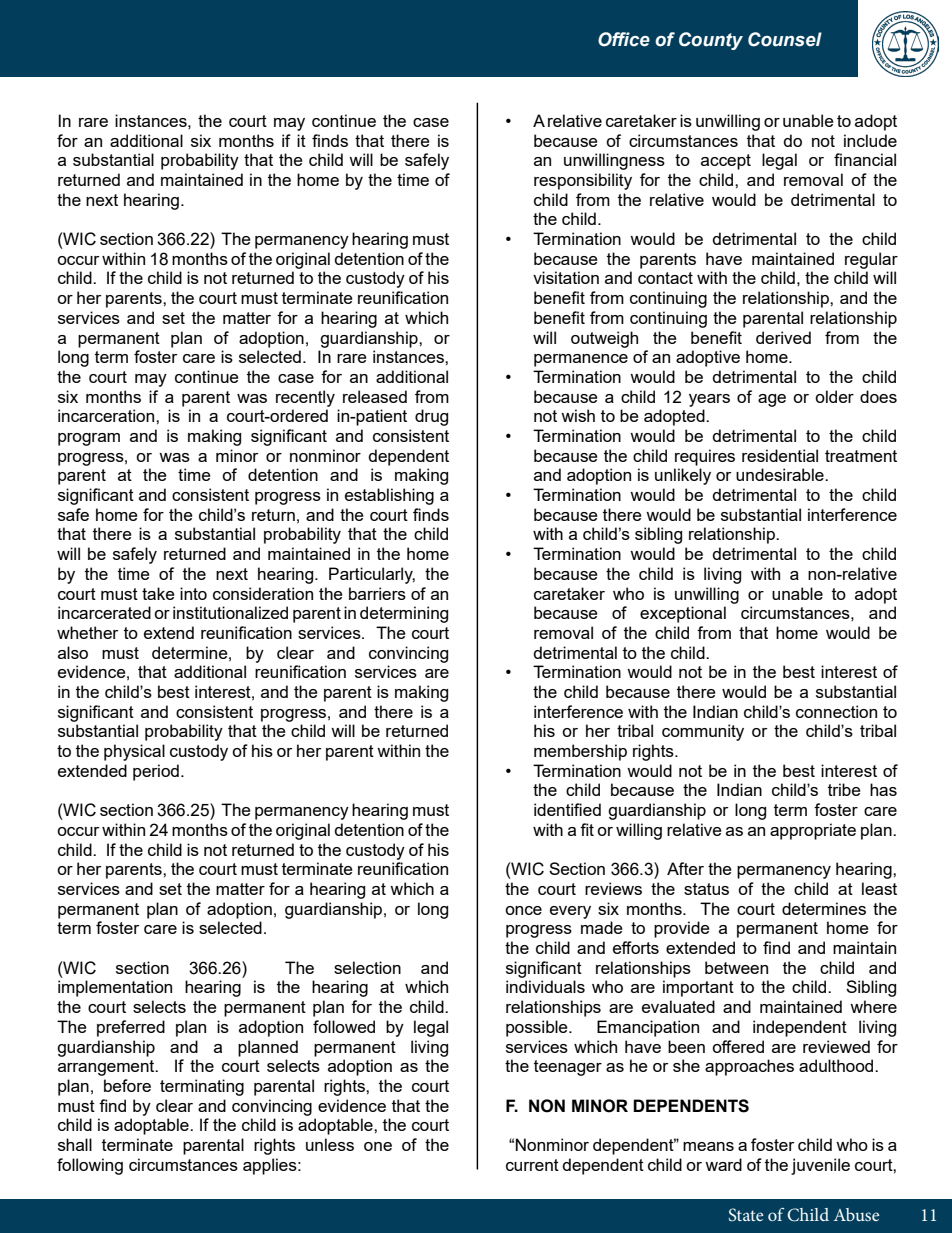 This image has width=952, height=1233. Describe the element at coordinates (583, 181) in the image. I see `responsibility` at that location.
